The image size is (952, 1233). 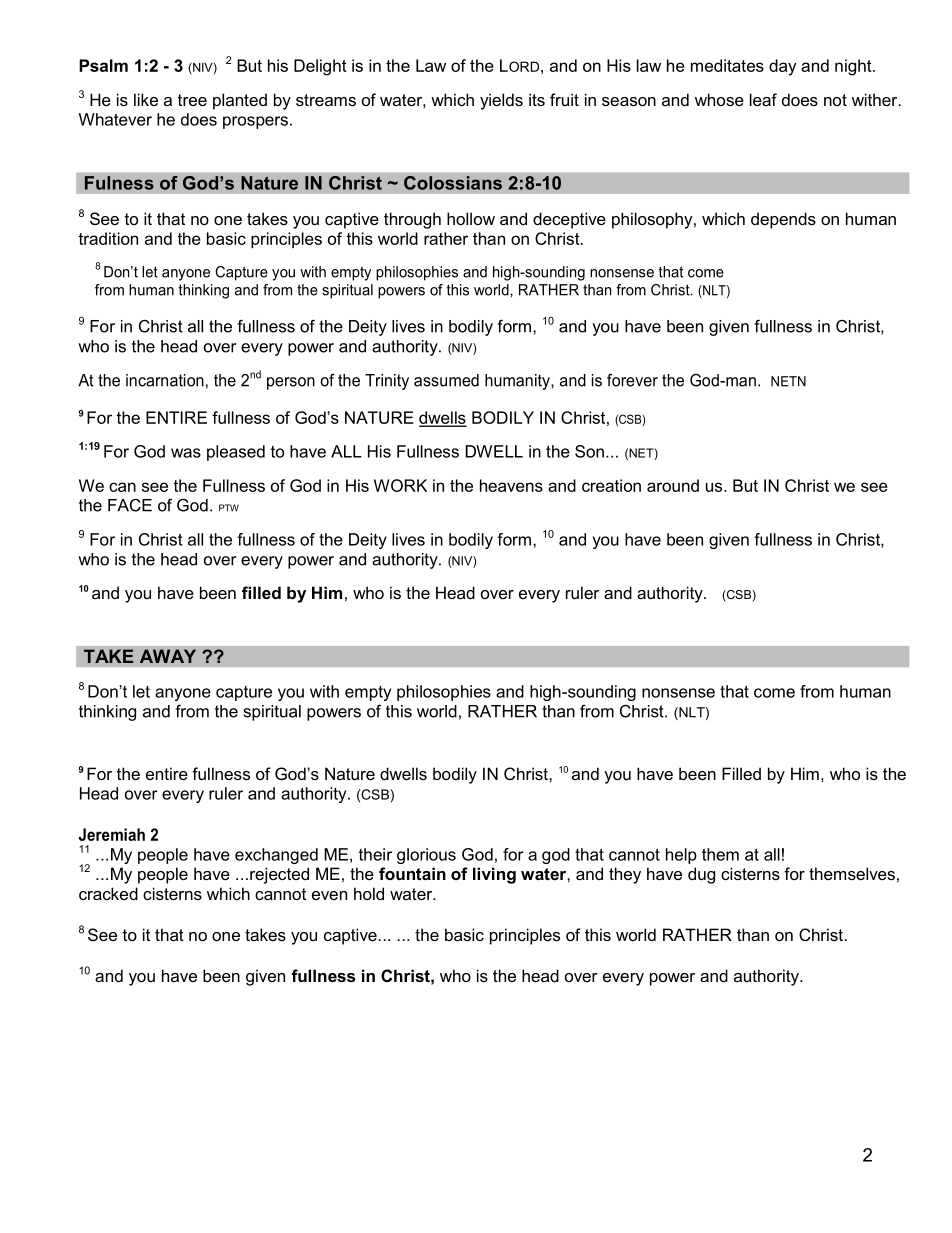 I want to click on yields, so click(x=501, y=101).
